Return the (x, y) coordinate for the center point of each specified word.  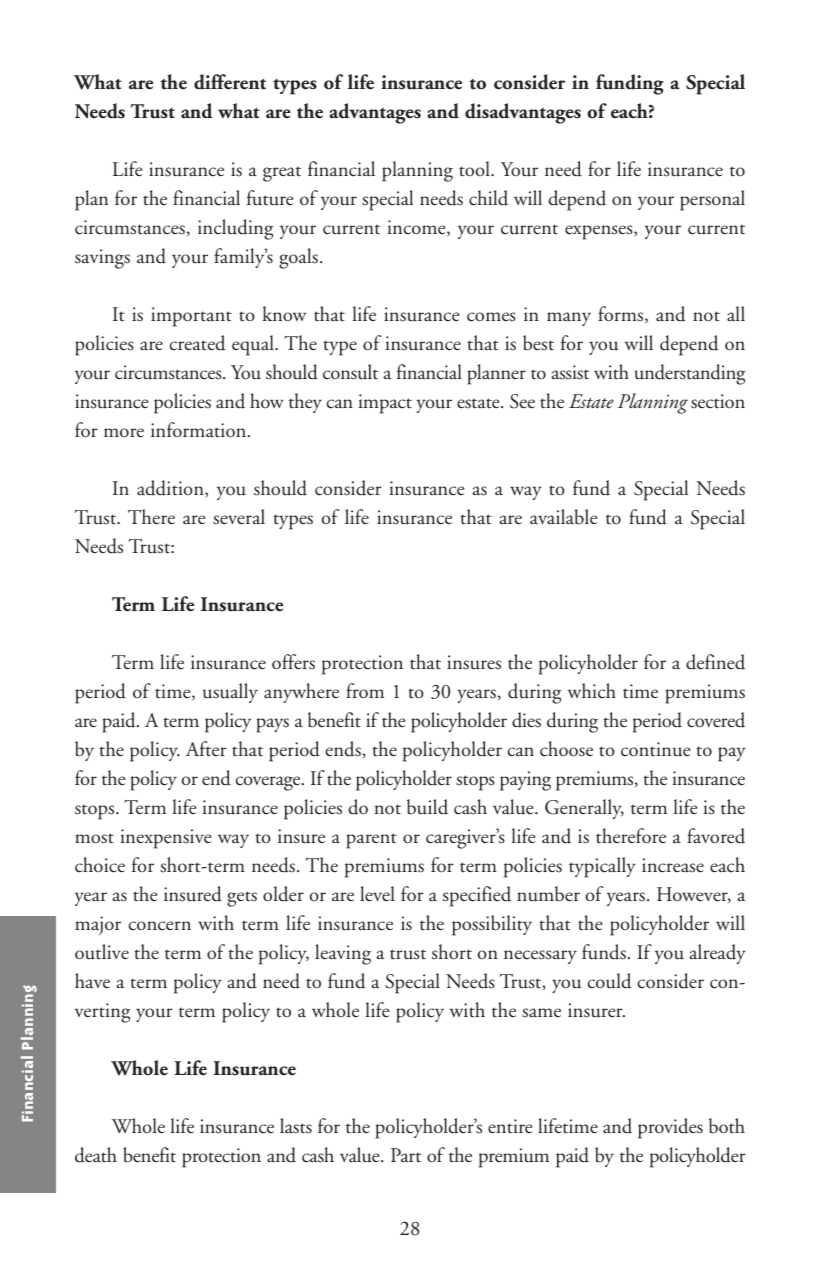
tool (475, 169)
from (365, 691)
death (96, 1155)
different (230, 82)
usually (230, 693)
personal (712, 200)
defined (715, 662)
